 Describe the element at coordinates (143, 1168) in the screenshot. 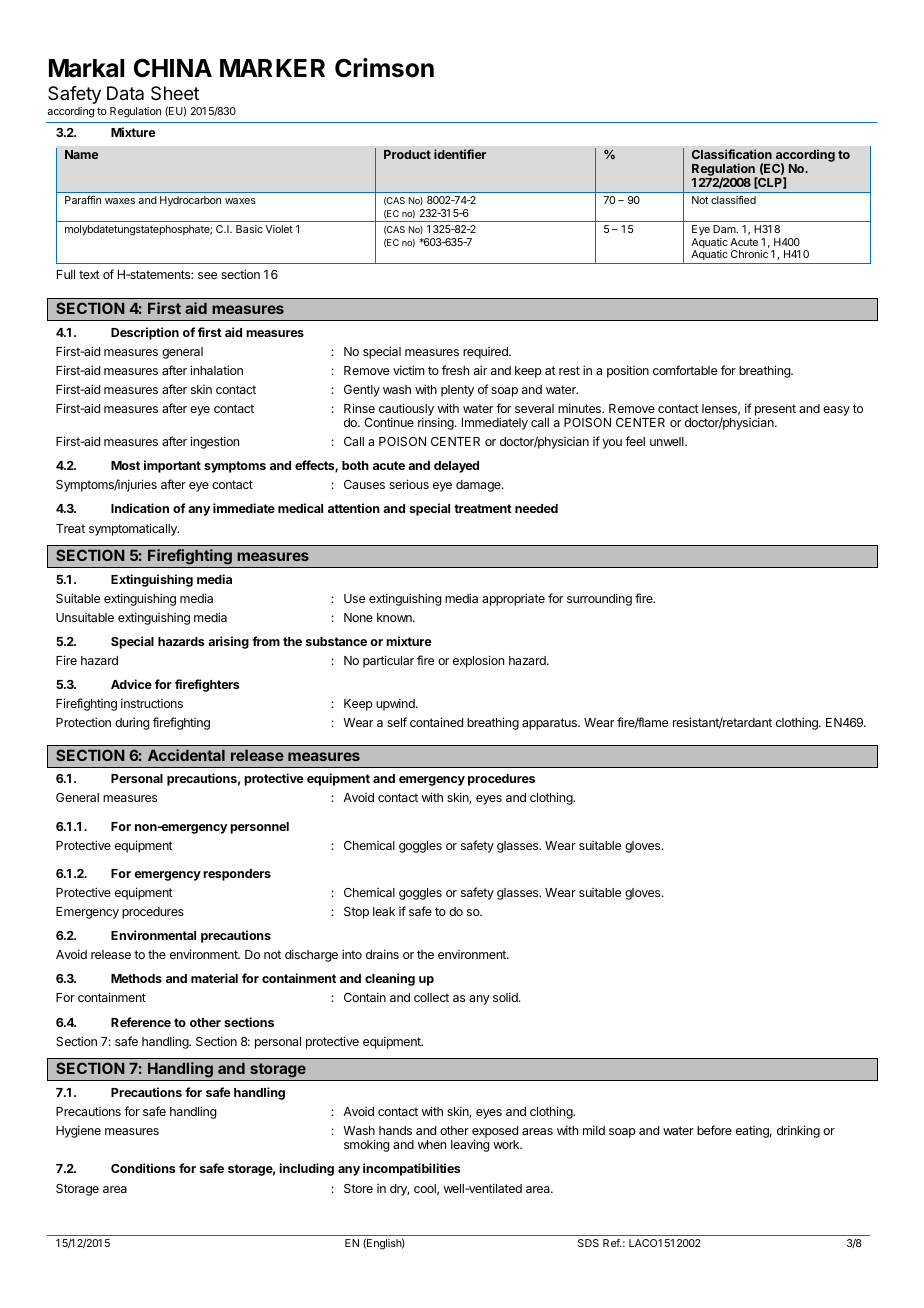

I see `Conditions` at that location.
